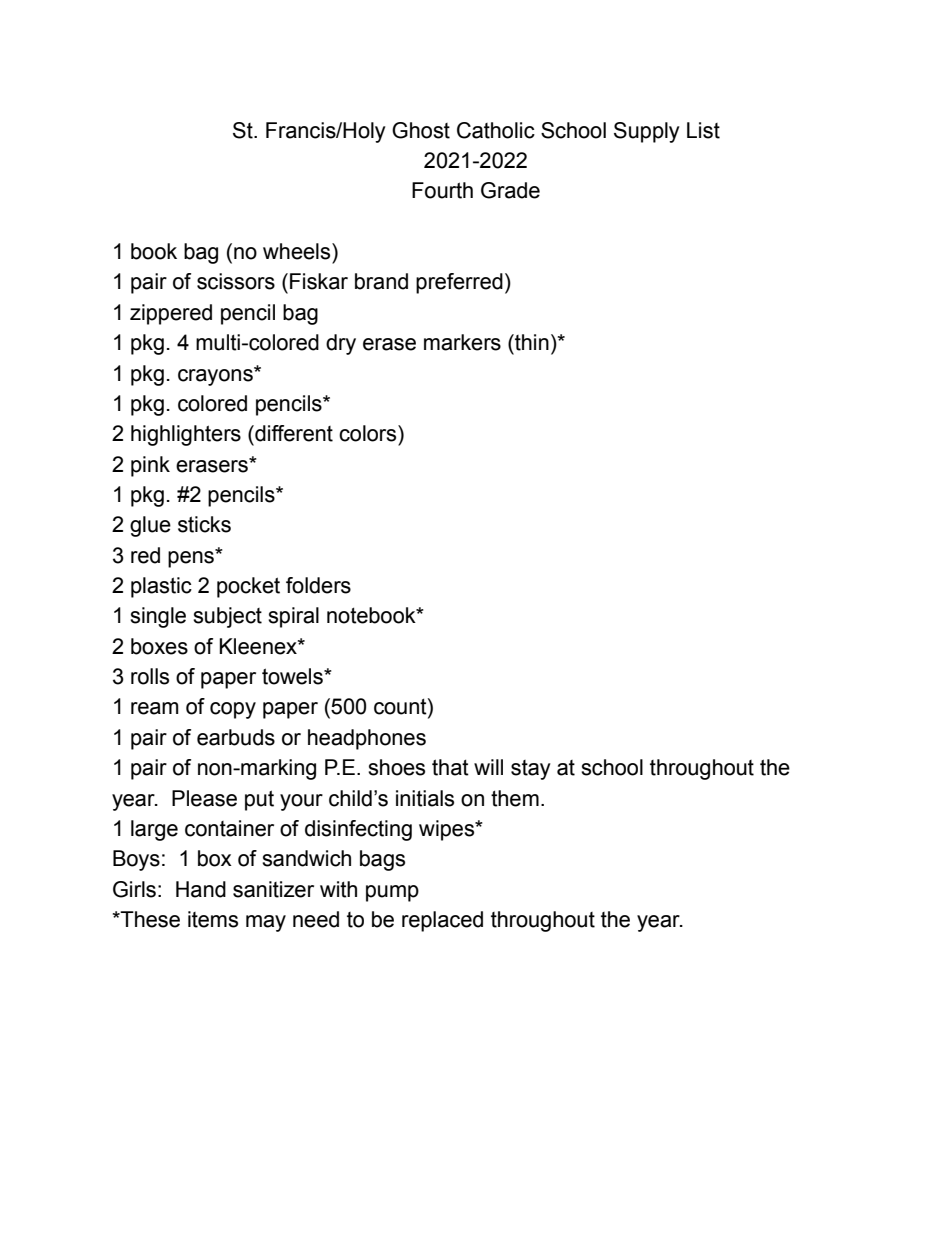 This image has width=952, height=1233. What do you see at coordinates (159, 646) in the image?
I see `boxes` at bounding box center [159, 646].
